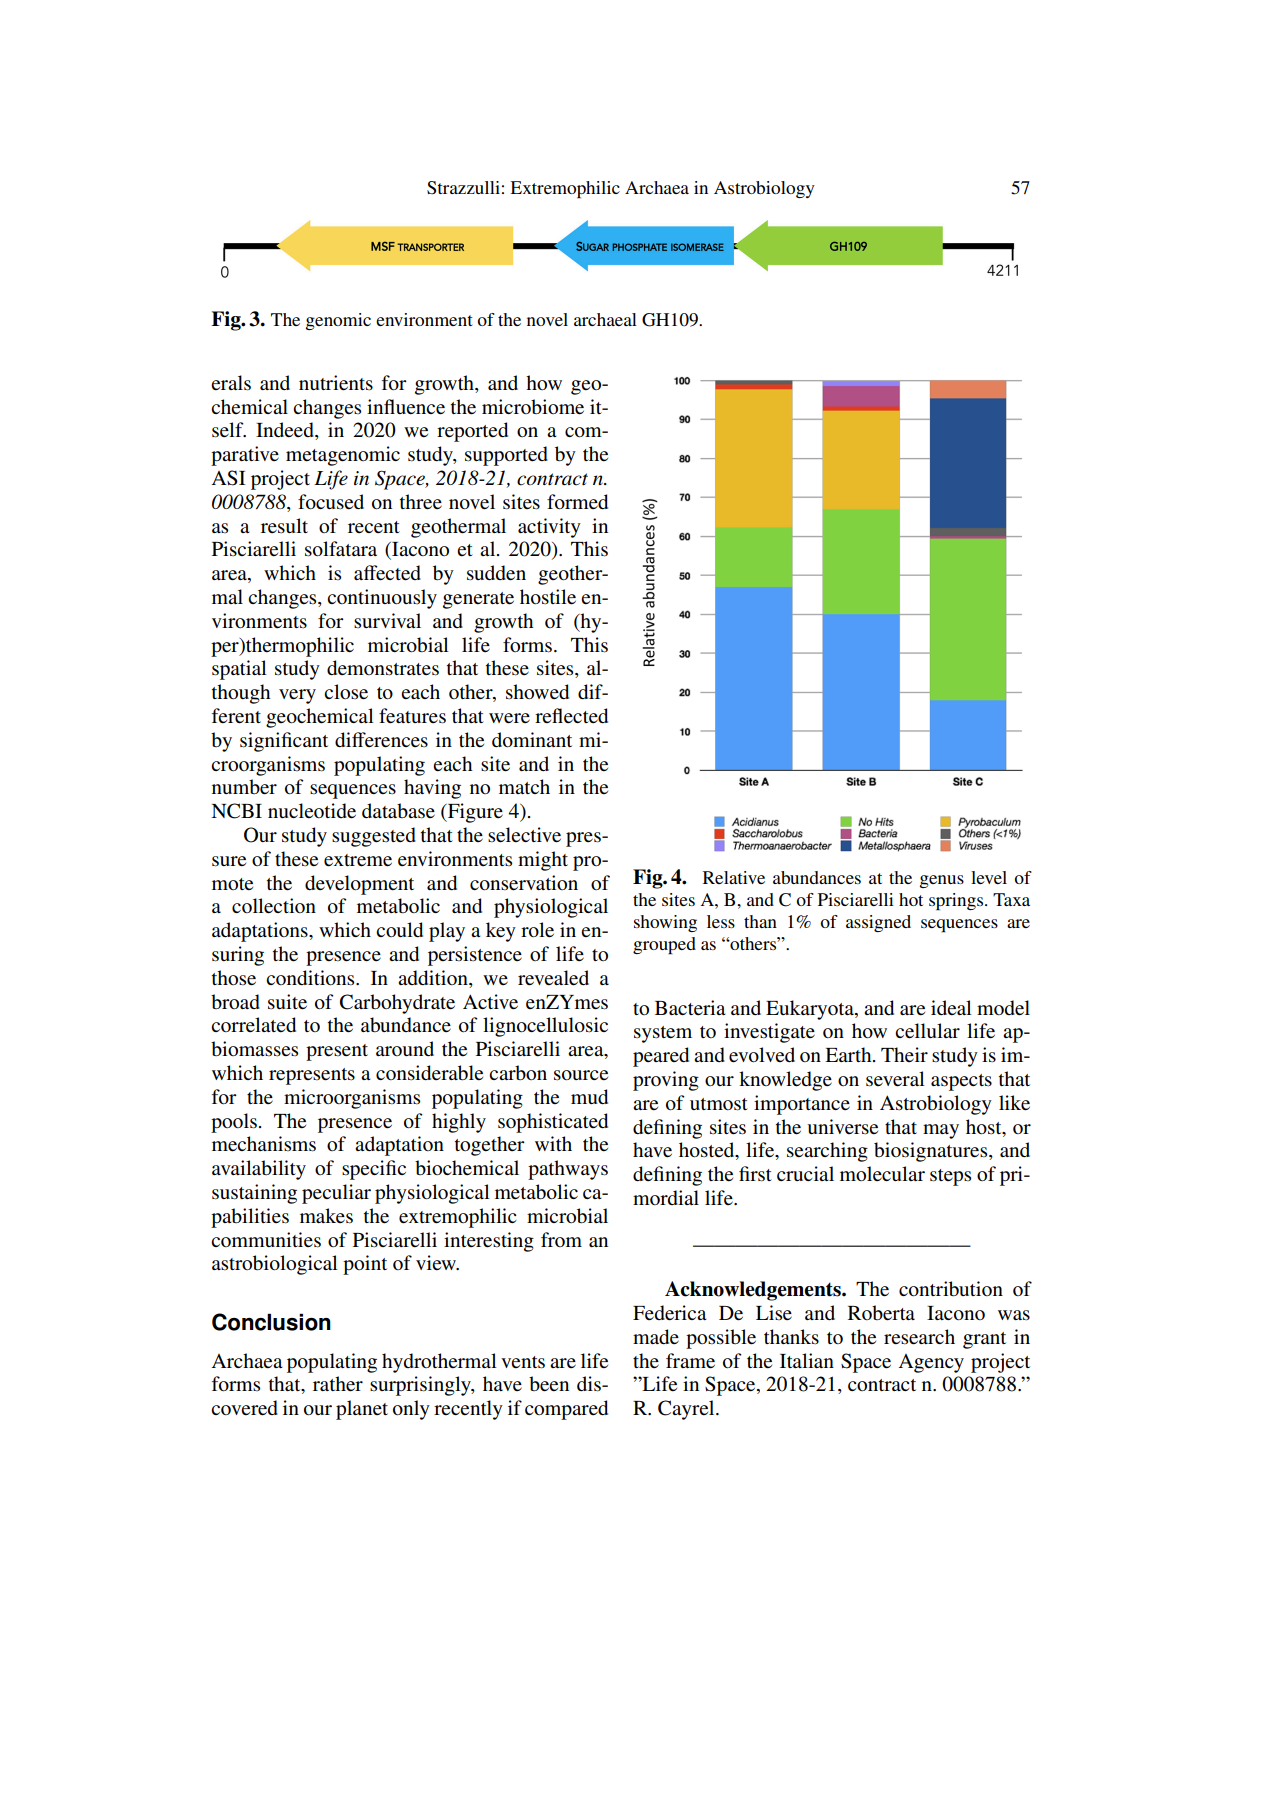 This page has height=1802, width=1274. What do you see at coordinates (571, 716) in the page?
I see `reflected` at bounding box center [571, 716].
